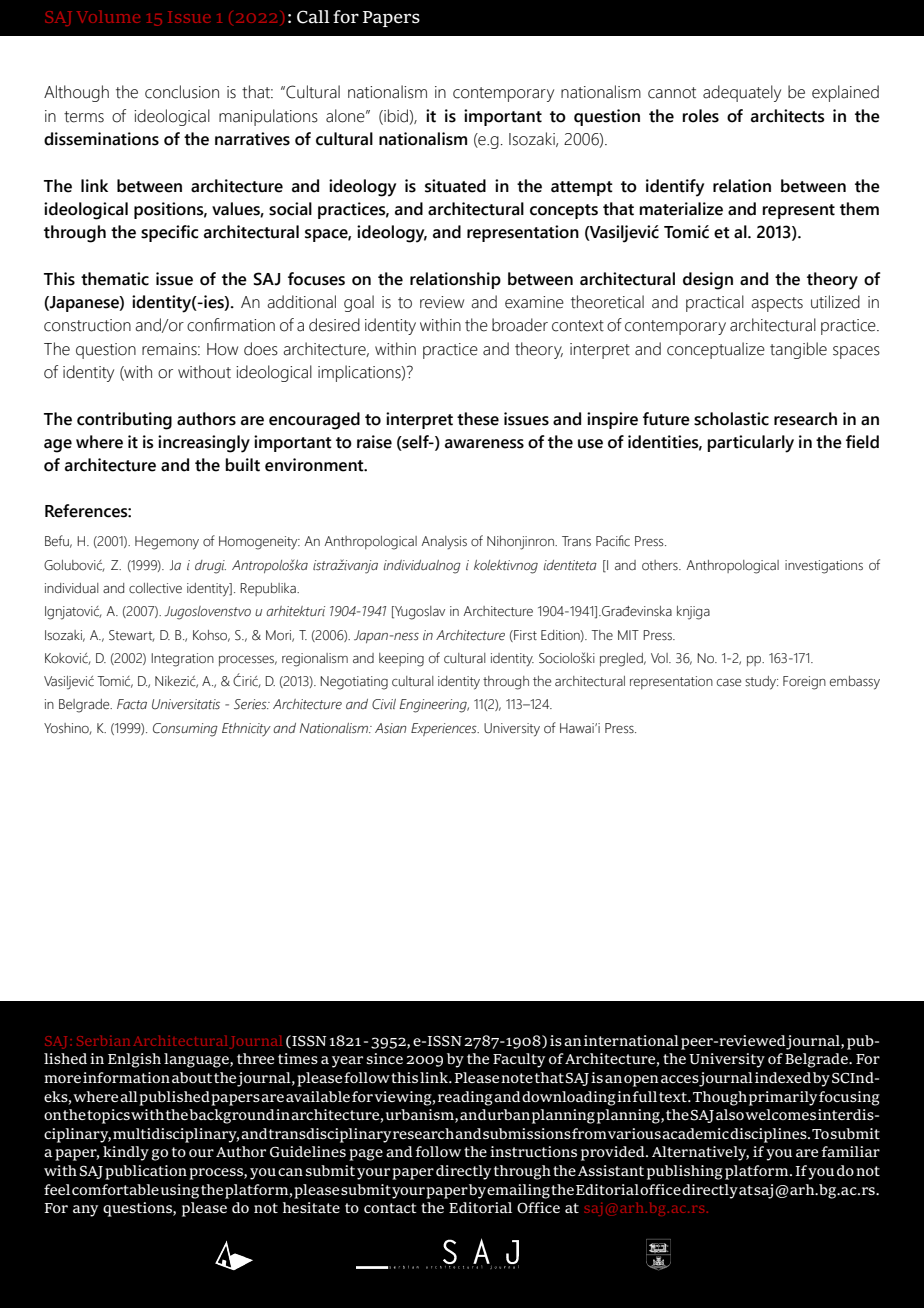 The image size is (924, 1308). What do you see at coordinates (798, 350) in the document?
I see `tangible` at bounding box center [798, 350].
